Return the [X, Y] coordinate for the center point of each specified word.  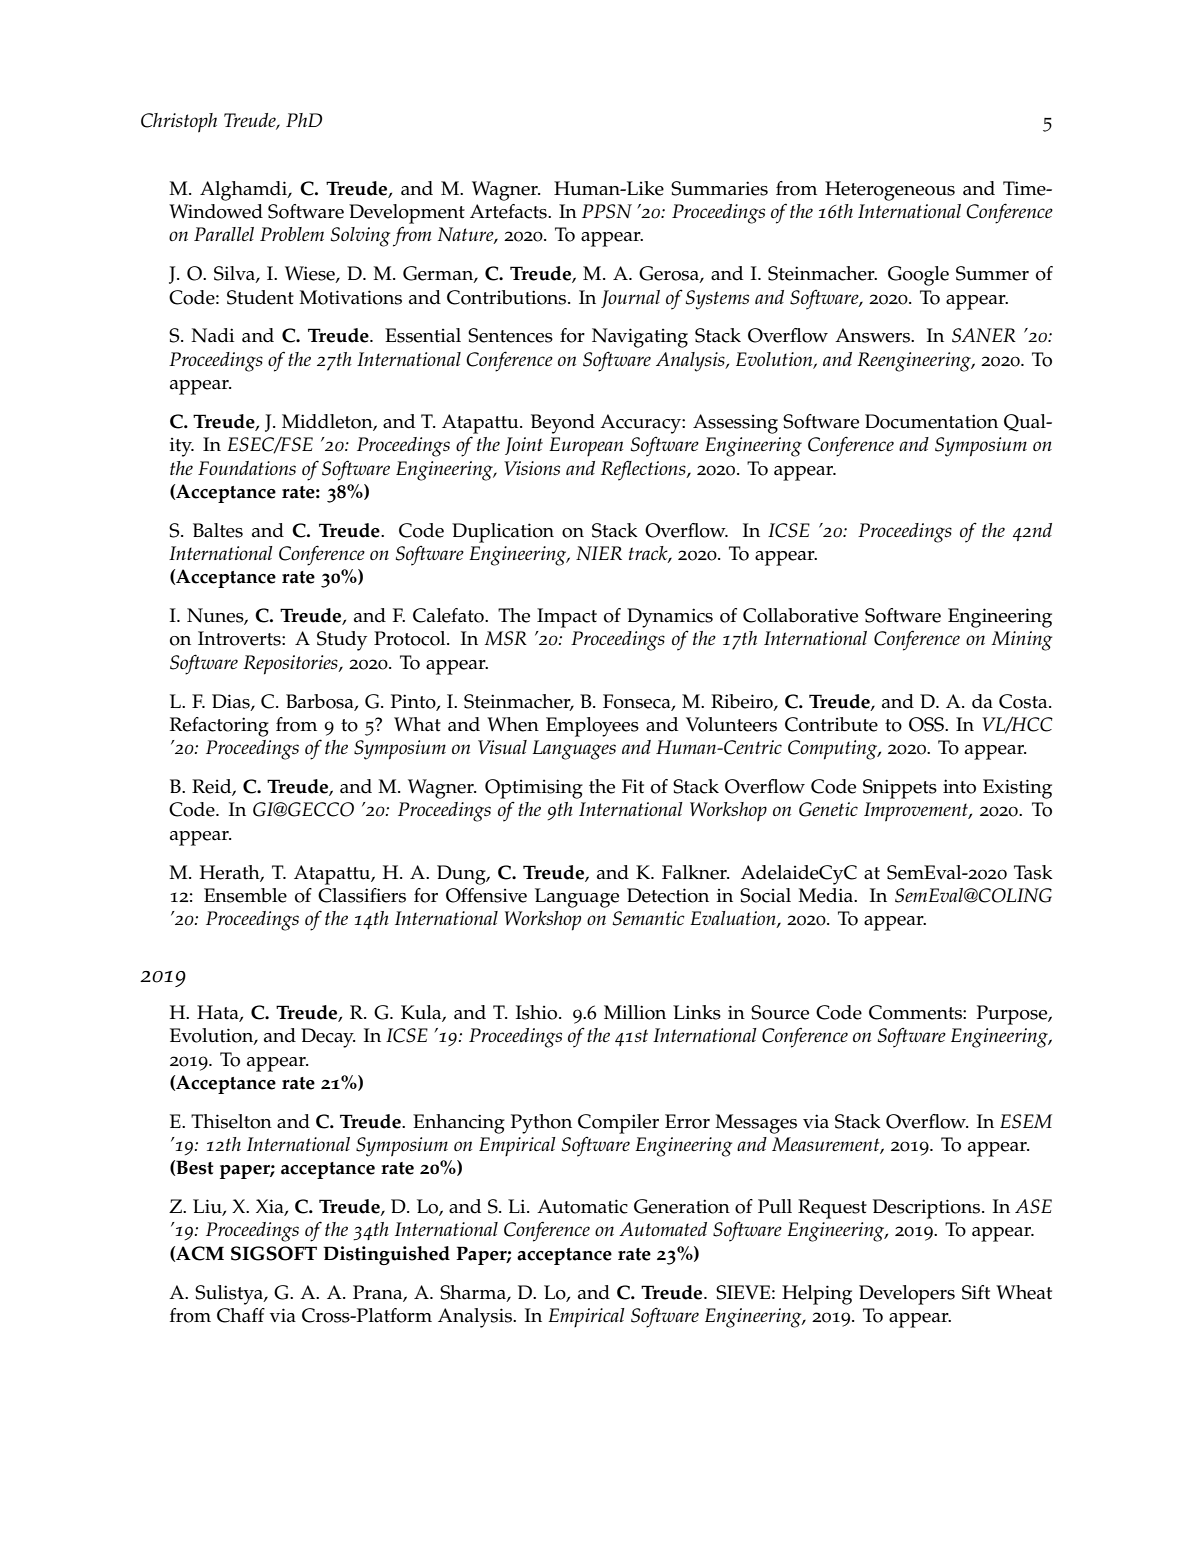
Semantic [649, 918]
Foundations [247, 468]
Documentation [931, 421]
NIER [599, 553]
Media [826, 895]
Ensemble [245, 895]
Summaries [719, 188]
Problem [292, 234]
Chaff [241, 1315]
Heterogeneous [890, 191]
